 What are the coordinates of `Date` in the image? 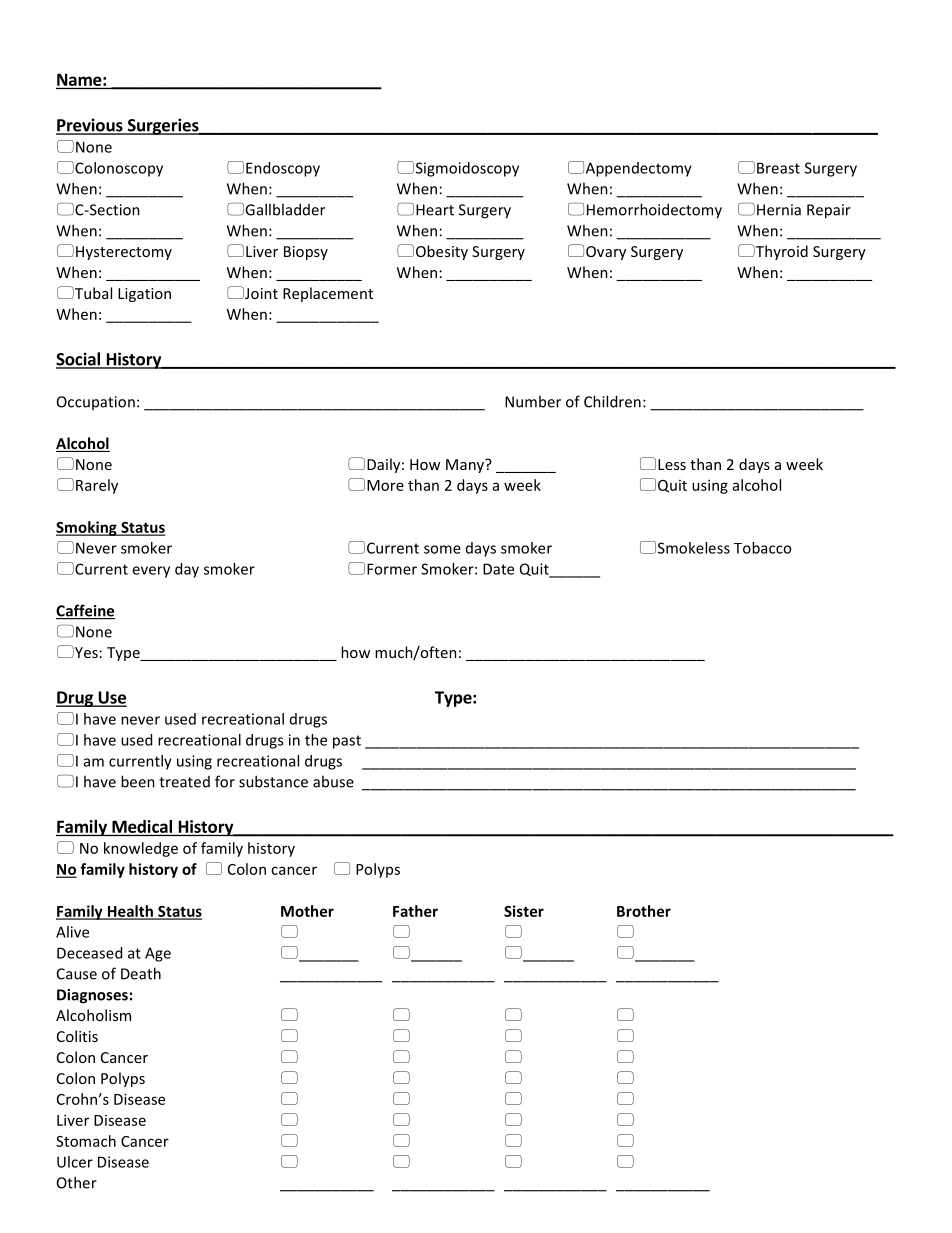 It's located at (498, 569).
